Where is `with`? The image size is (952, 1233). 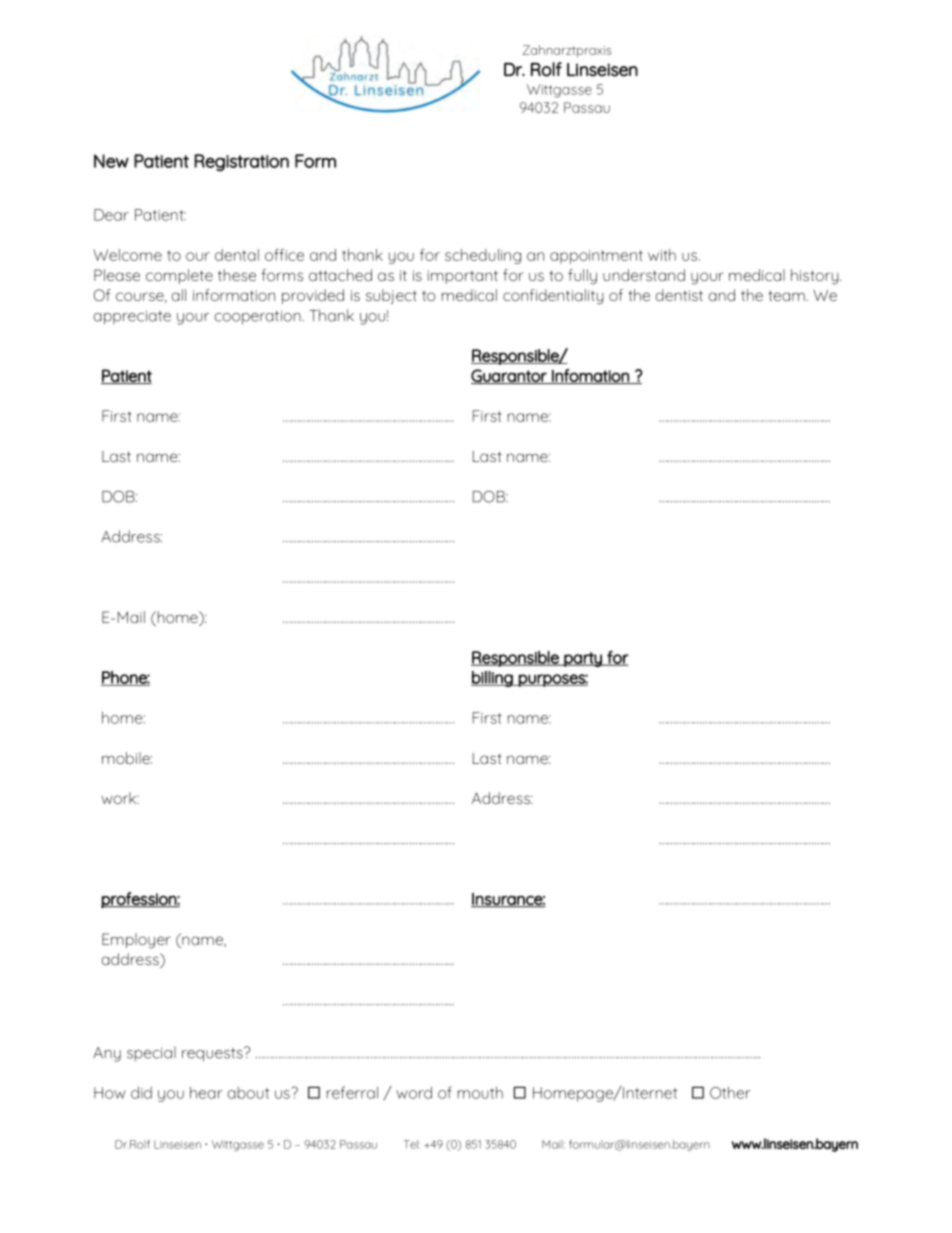 with is located at coordinates (662, 255).
